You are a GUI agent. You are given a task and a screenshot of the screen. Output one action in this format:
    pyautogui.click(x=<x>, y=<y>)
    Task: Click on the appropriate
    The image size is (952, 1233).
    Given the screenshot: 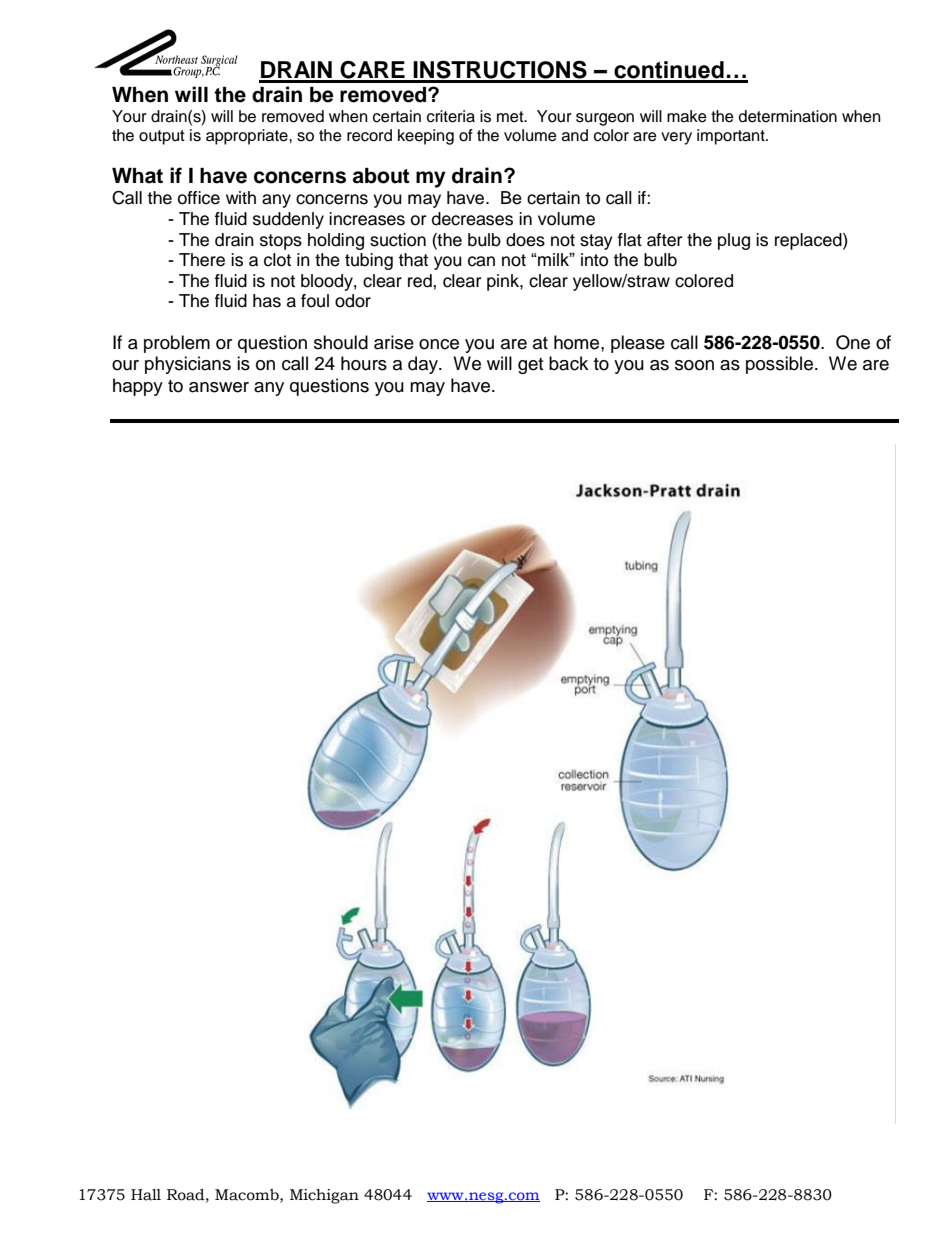 What is the action you would take?
    pyautogui.click(x=248, y=137)
